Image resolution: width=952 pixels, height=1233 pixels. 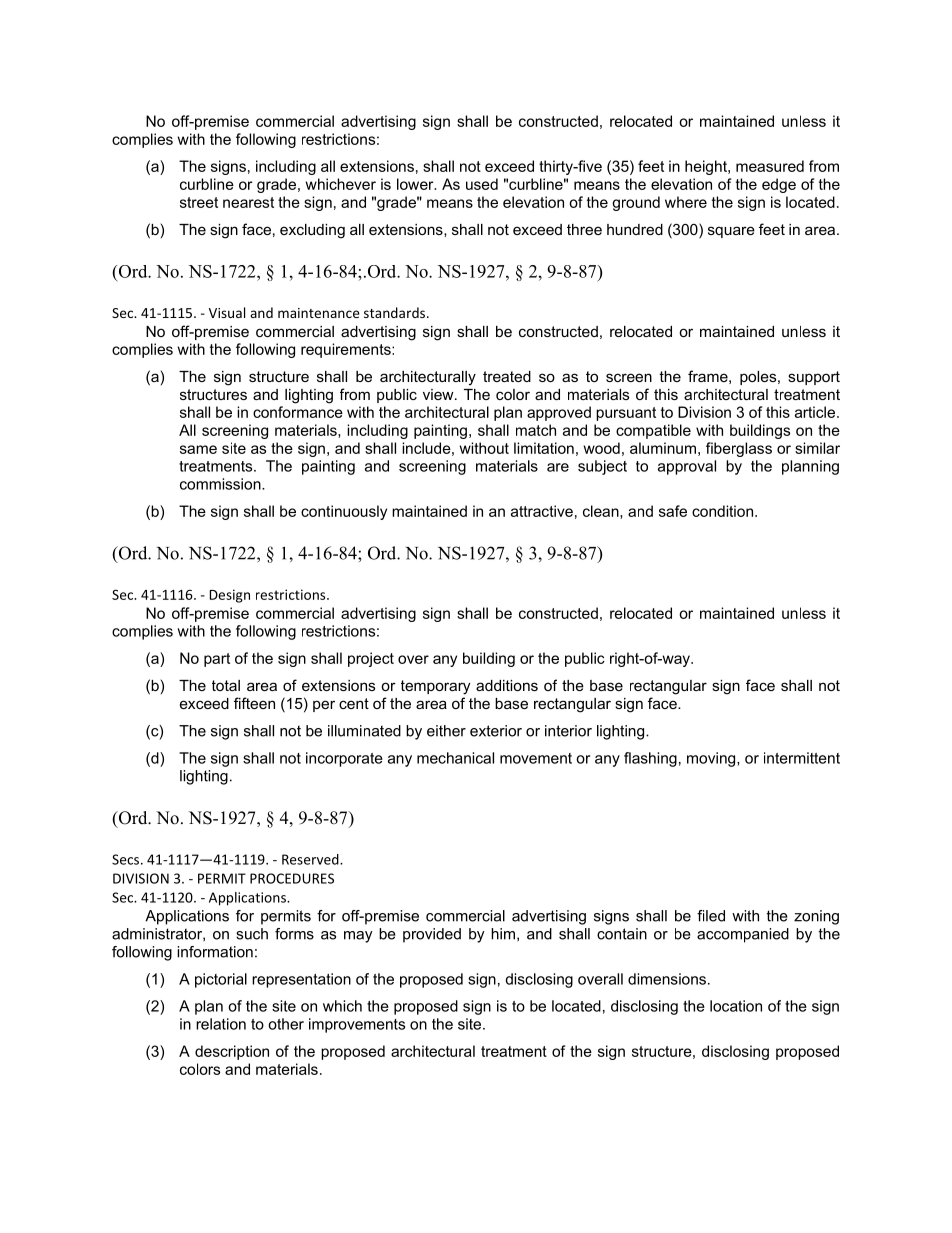 What do you see at coordinates (217, 660) in the screenshot?
I see `part` at bounding box center [217, 660].
